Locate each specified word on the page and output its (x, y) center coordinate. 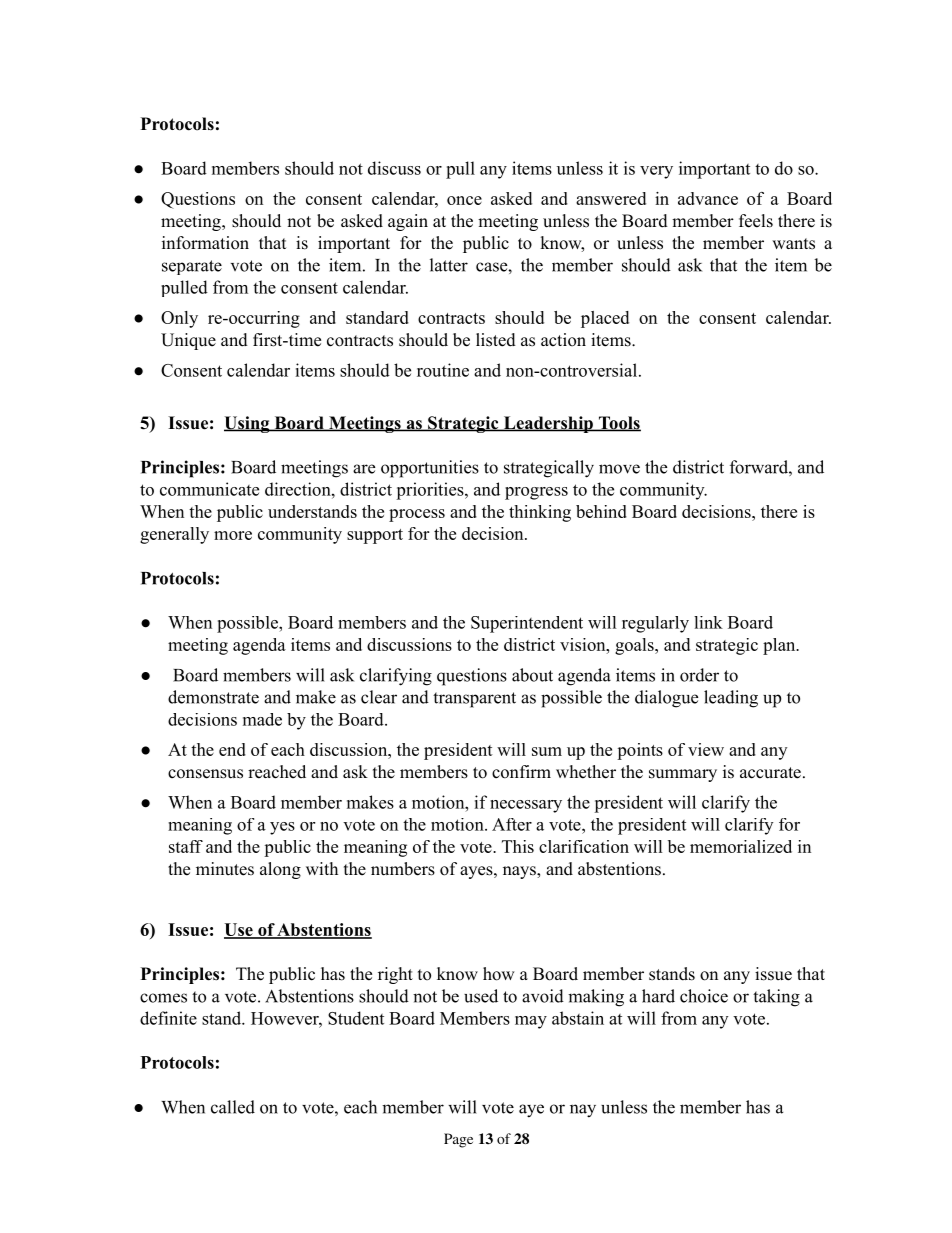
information (205, 243)
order (699, 675)
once (464, 200)
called (233, 1107)
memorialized (741, 846)
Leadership (548, 424)
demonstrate (213, 697)
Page (458, 1140)
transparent (474, 700)
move (619, 469)
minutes (225, 869)
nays (520, 872)
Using (248, 424)
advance (708, 198)
